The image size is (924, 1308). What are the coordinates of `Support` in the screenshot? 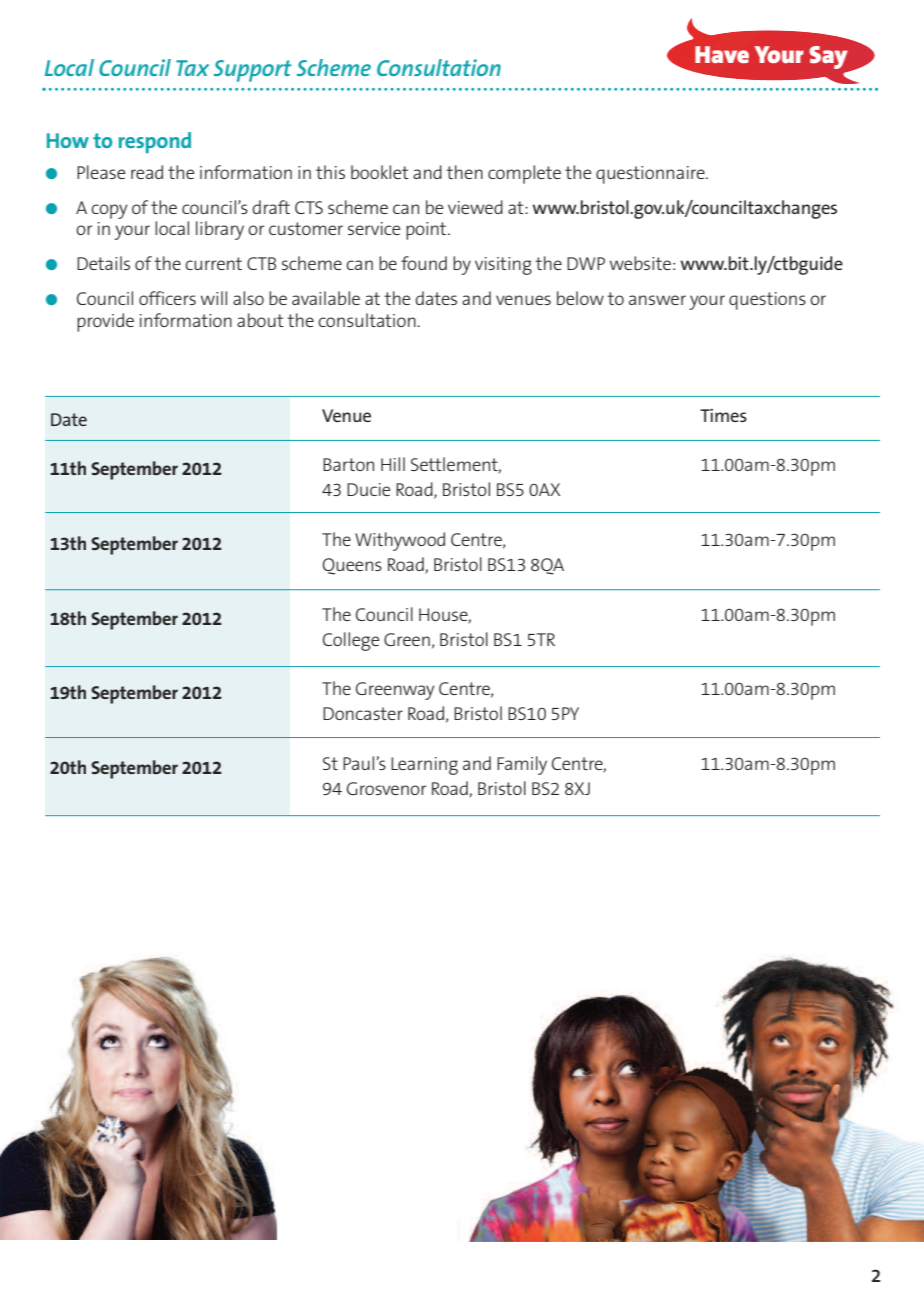 It's located at (253, 71).
